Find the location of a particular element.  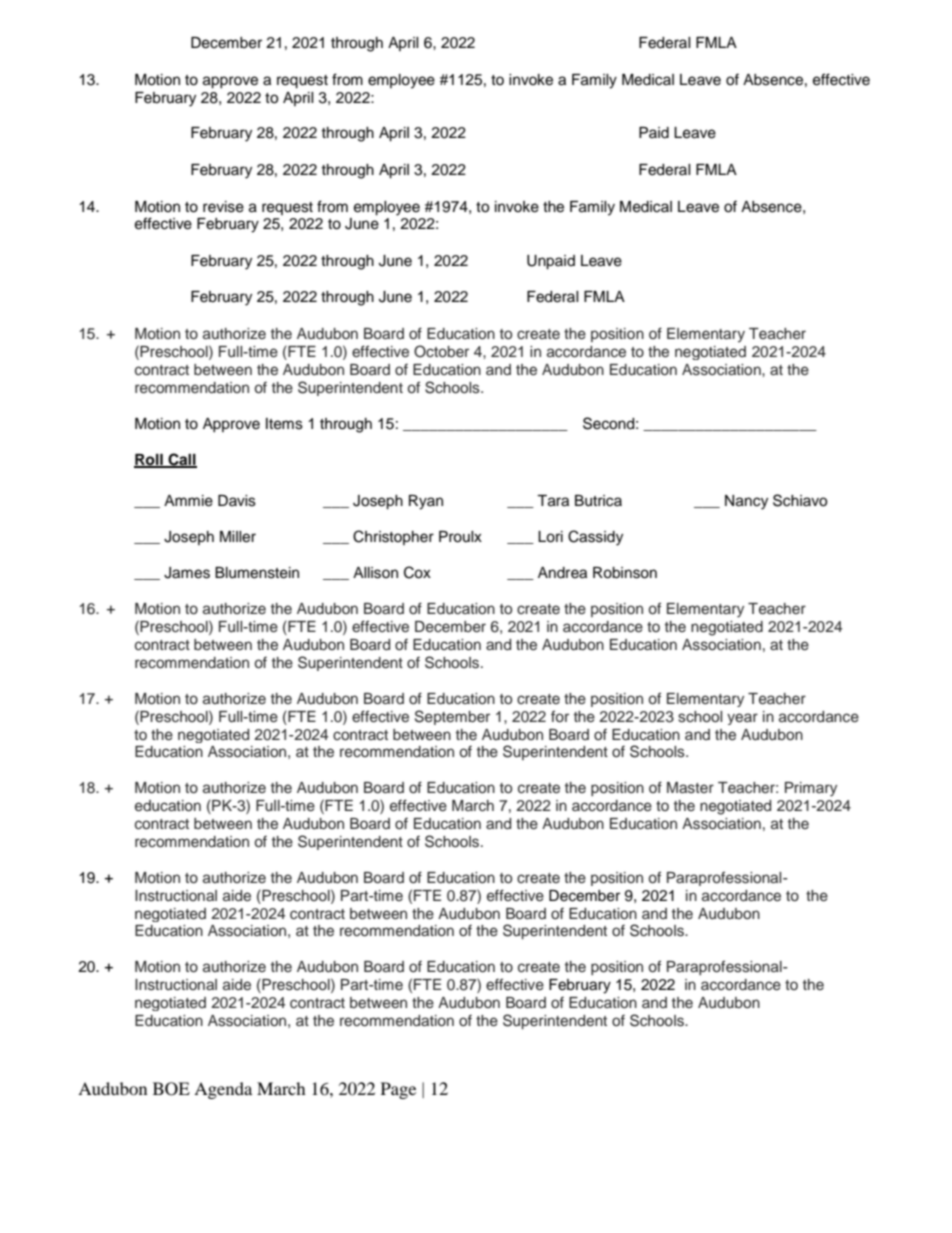

Nancy is located at coordinates (746, 502).
